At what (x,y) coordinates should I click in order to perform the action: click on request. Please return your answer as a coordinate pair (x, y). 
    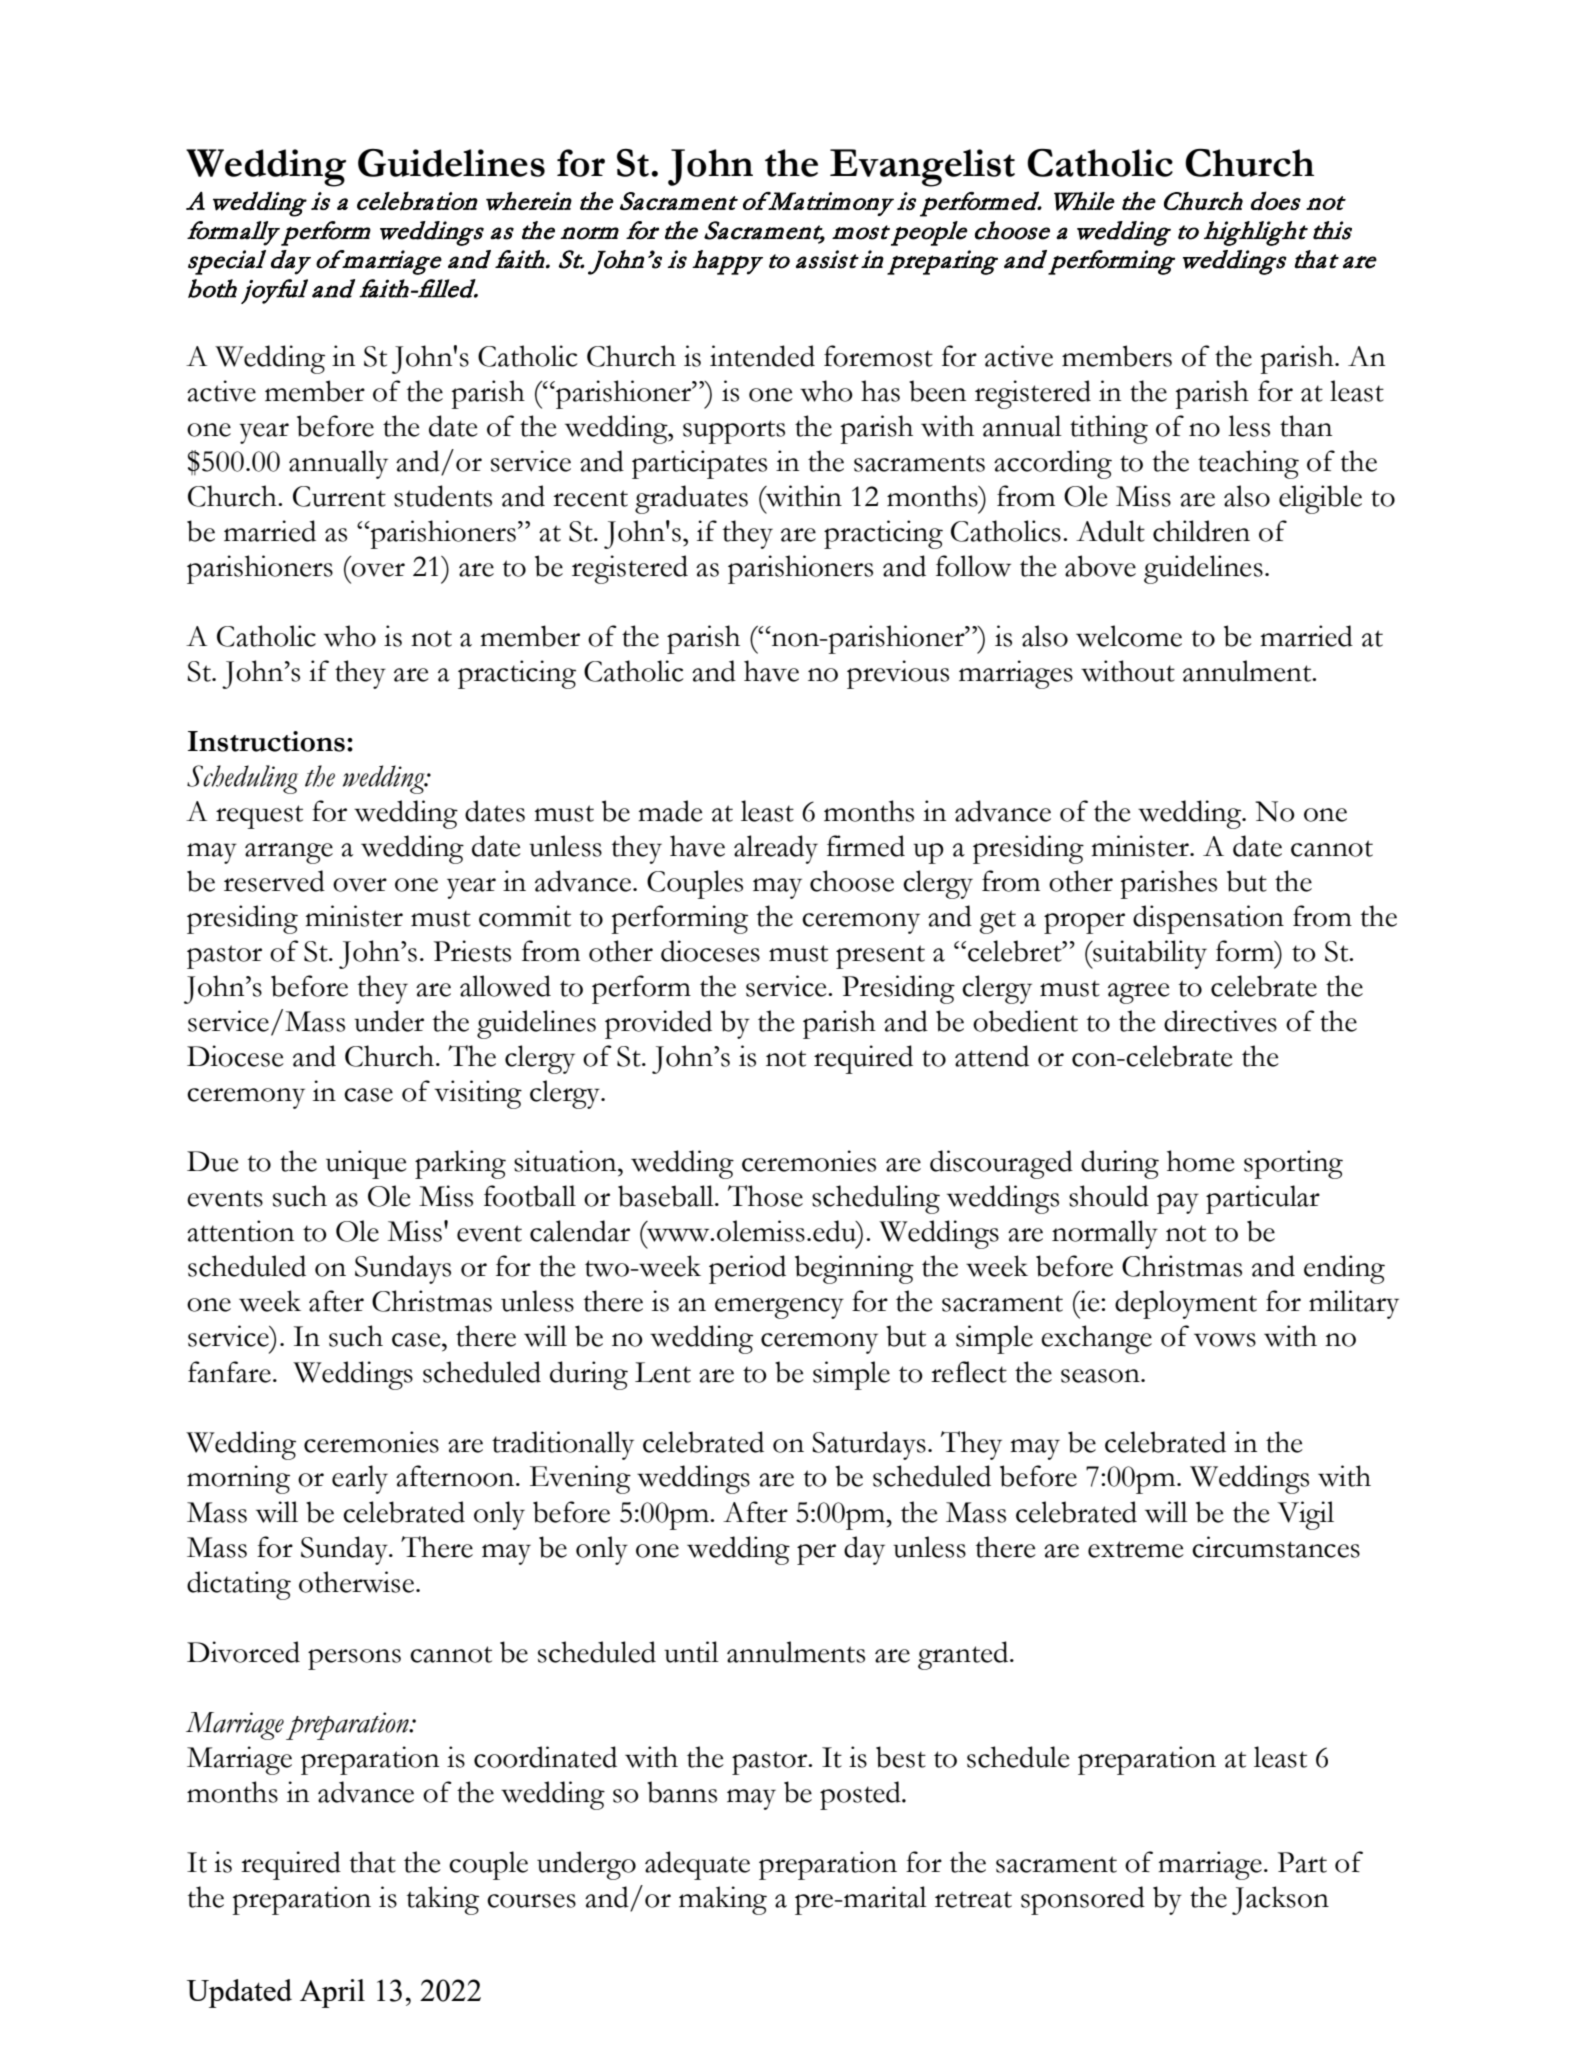
    Looking at the image, I should click on (259, 817).
